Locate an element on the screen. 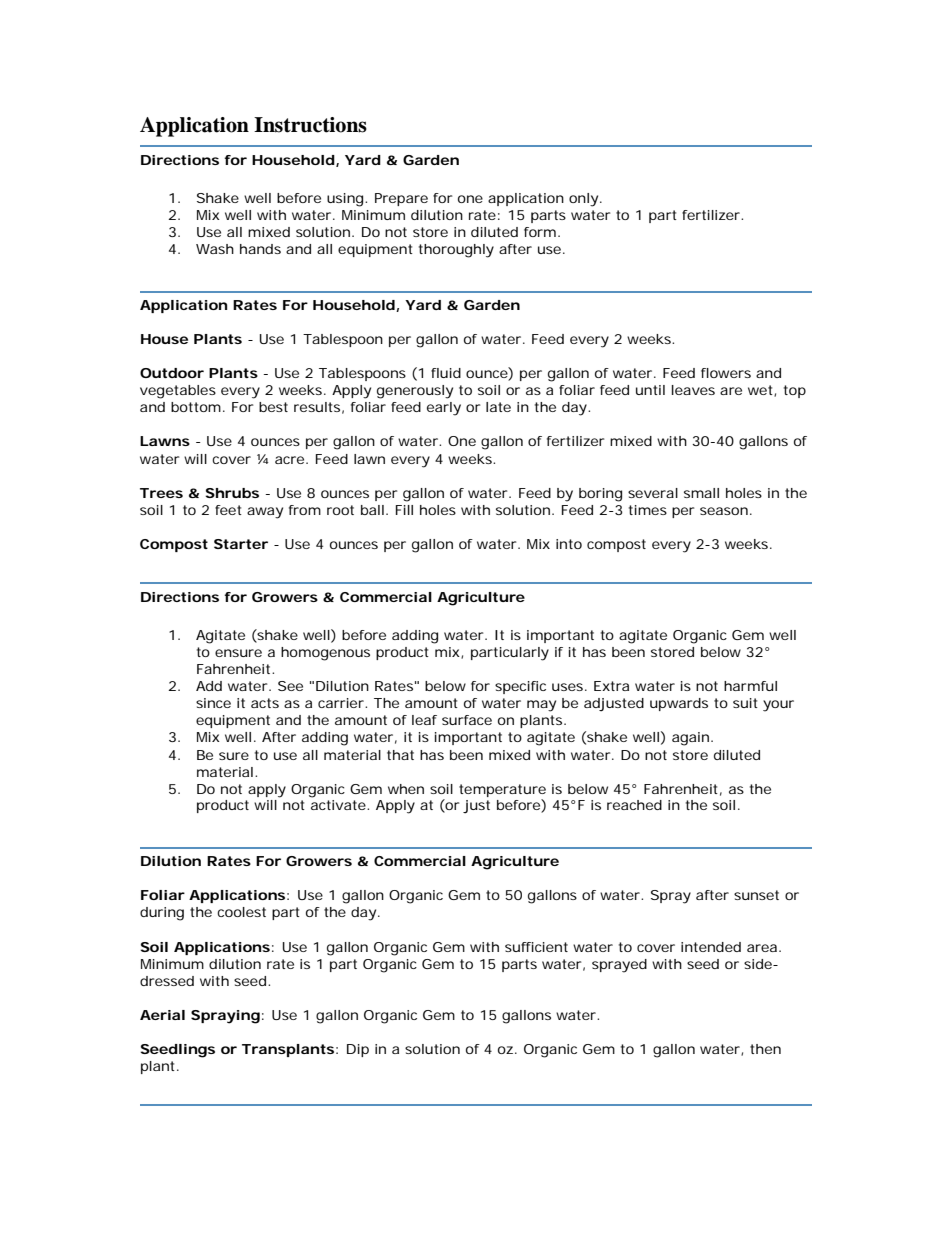 The width and height of the screenshot is (952, 1233). flowers is located at coordinates (726, 373).
